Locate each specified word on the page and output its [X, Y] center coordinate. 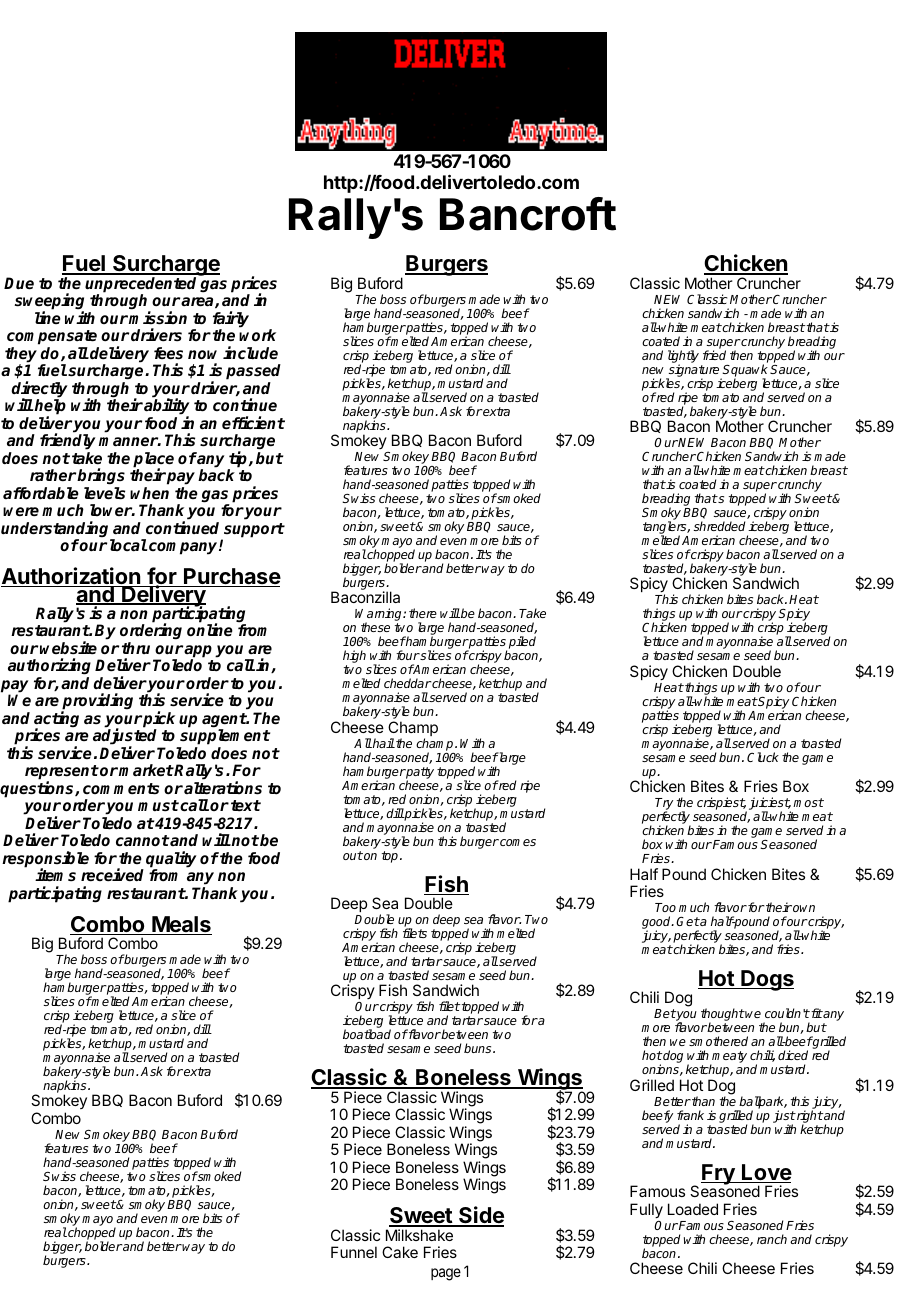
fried [714, 355]
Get [688, 921]
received [112, 875]
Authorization [71, 577]
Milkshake [419, 1235]
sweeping [49, 303]
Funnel [354, 1252]
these [375, 627]
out [353, 855]
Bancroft [528, 214]
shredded [719, 526]
